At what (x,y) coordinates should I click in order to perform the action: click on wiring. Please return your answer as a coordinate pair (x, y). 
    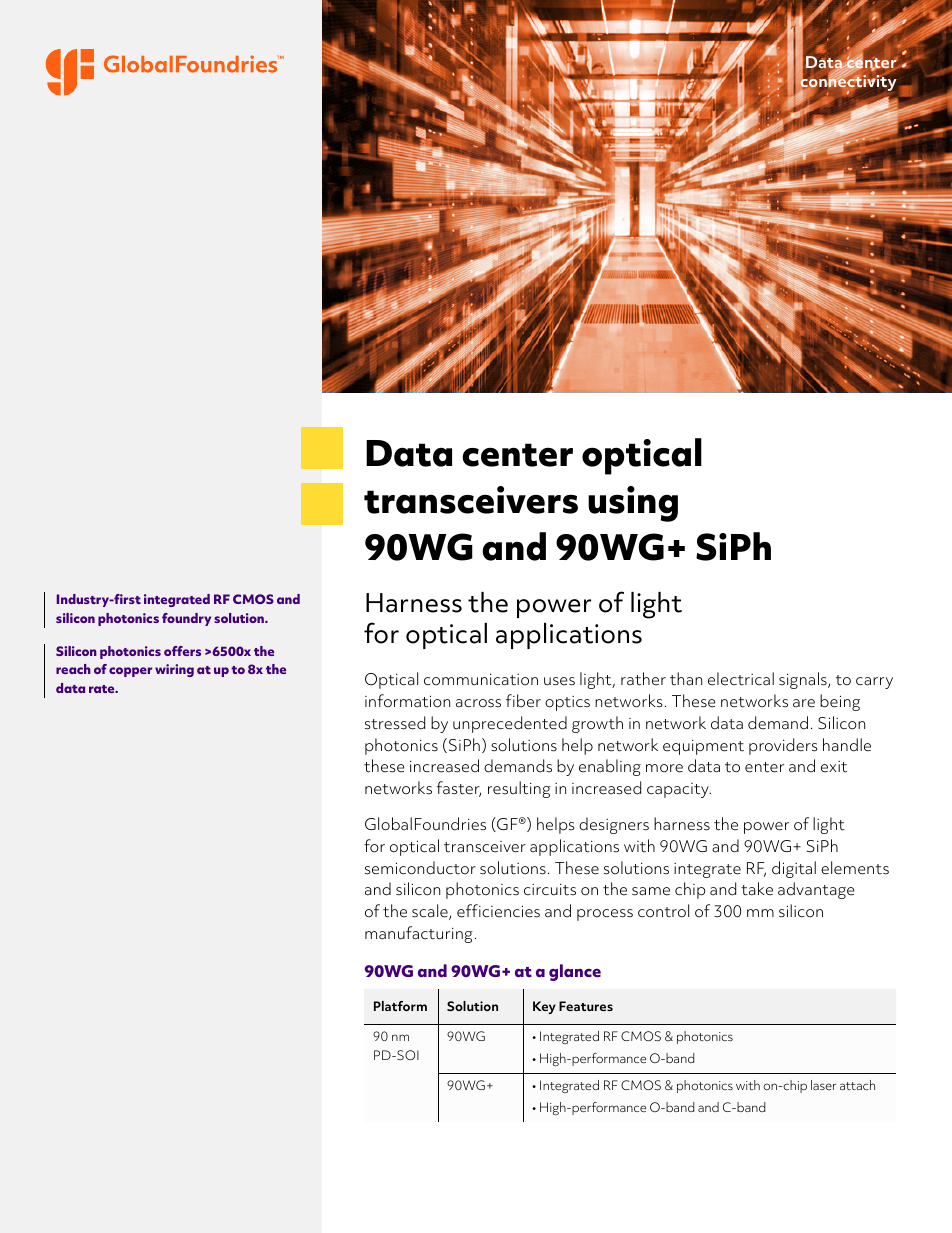
    Looking at the image, I should click on (174, 670).
